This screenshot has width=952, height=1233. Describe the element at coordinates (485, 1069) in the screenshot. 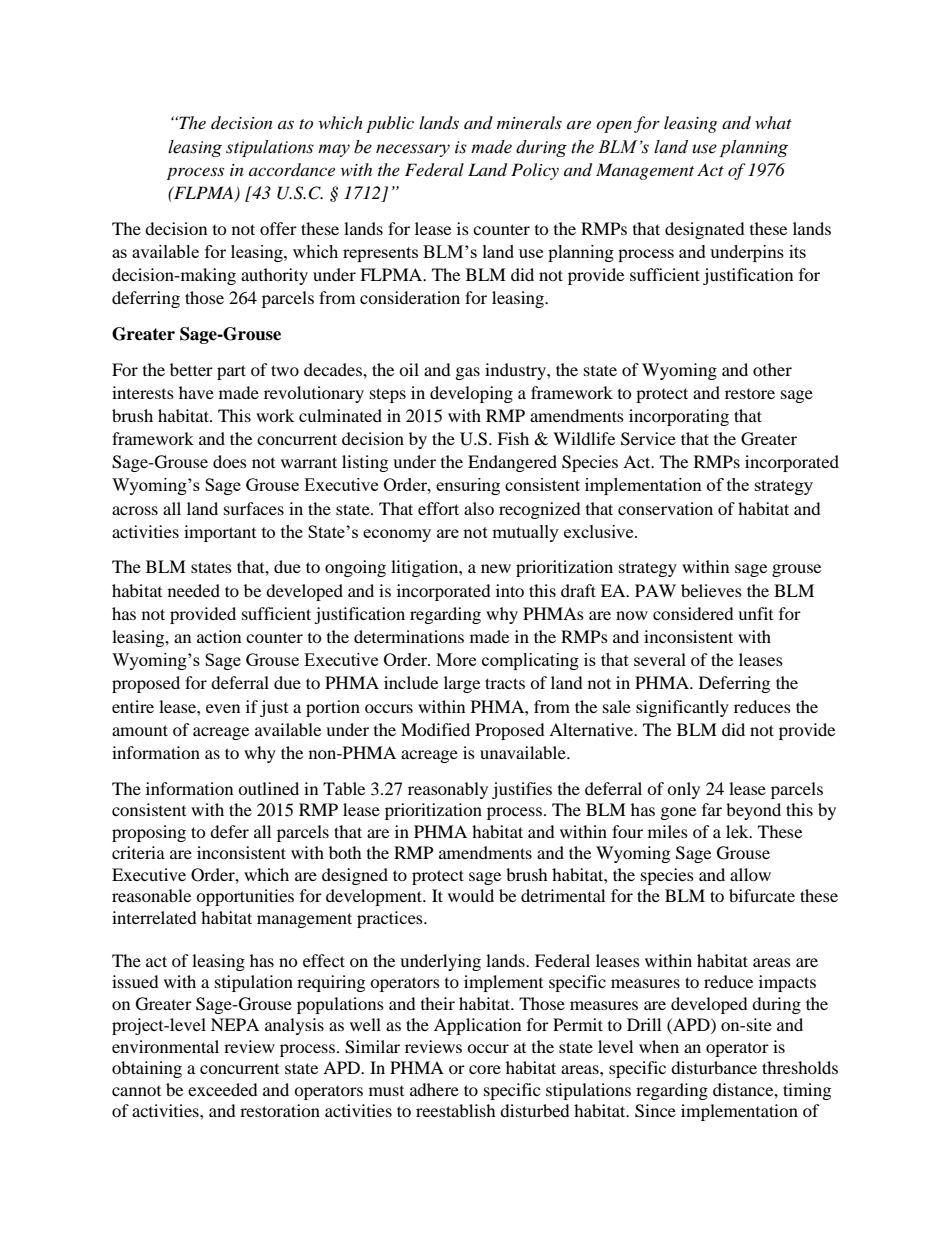

I see `core` at that location.
